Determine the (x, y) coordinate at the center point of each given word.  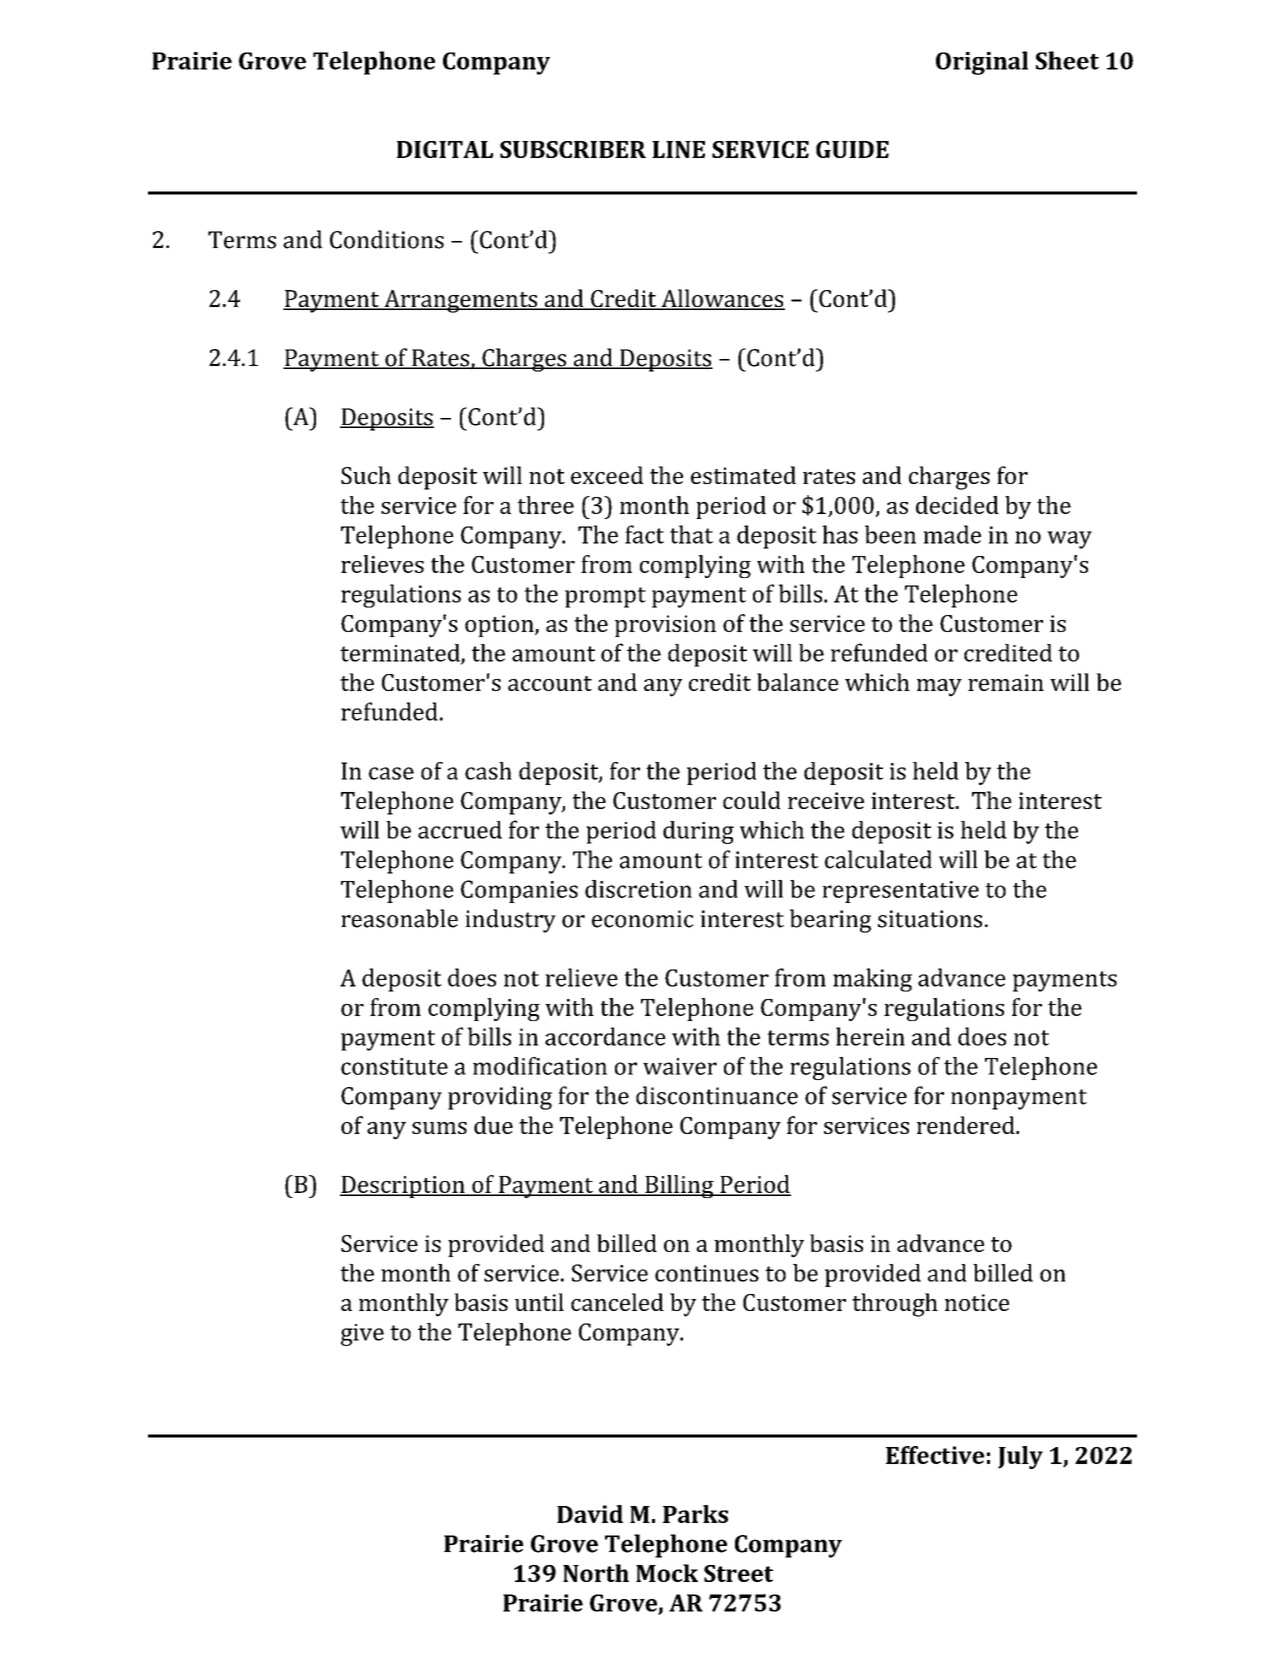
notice (977, 1302)
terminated (401, 654)
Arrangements (461, 301)
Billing (679, 1186)
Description (403, 1187)
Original (982, 63)
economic (643, 919)
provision (665, 626)
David (590, 1514)
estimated (743, 475)
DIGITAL (445, 149)
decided (957, 505)
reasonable (399, 918)
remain (1006, 682)
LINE (678, 149)
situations (930, 919)
